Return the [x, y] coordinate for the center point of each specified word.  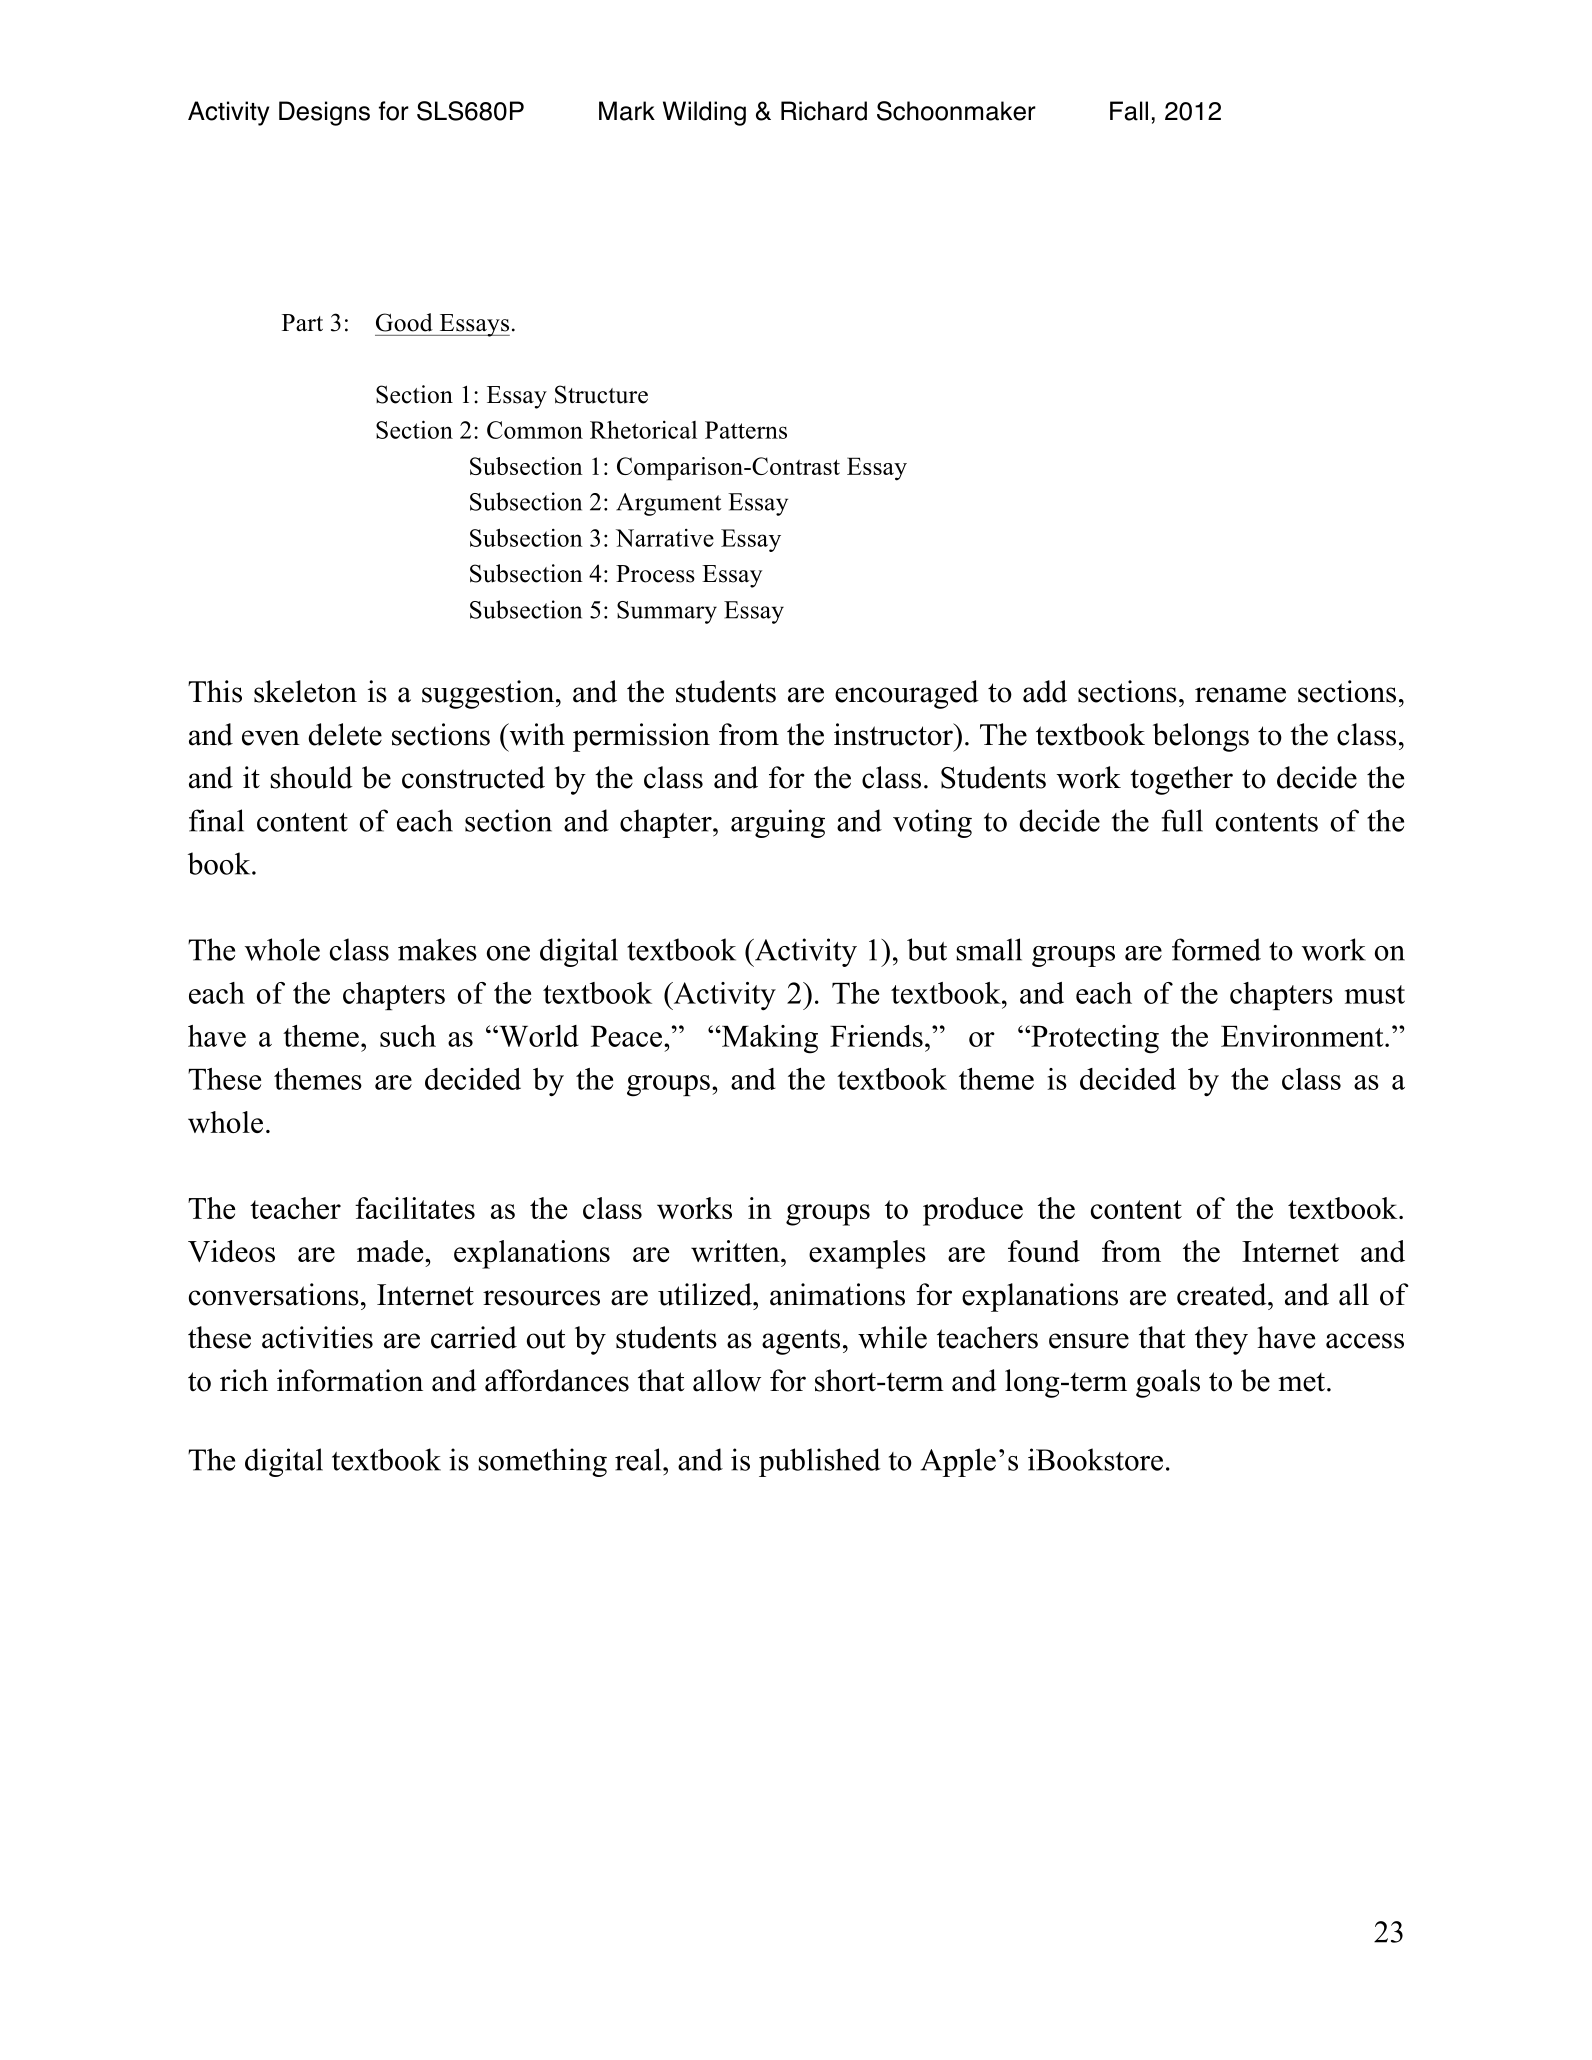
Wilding [704, 113]
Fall [1129, 111]
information [350, 1380]
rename [1240, 695]
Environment [1303, 1036]
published [820, 1462]
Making [768, 1039]
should [311, 777]
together [1181, 780]
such [408, 1036]
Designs [324, 113]
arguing [778, 823]
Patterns [746, 430]
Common [535, 430]
